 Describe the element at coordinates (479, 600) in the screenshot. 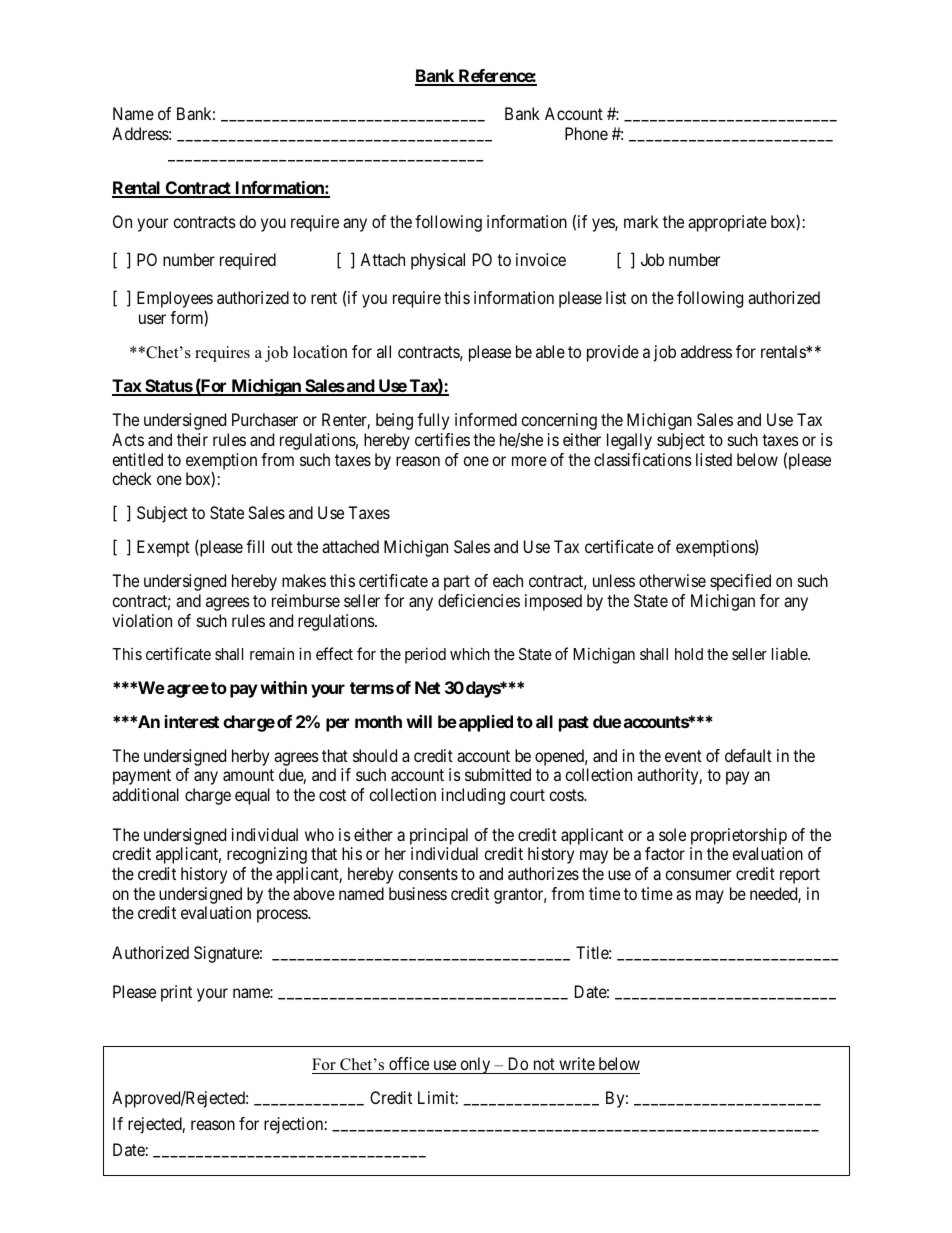

I see `deficiencies` at that location.
